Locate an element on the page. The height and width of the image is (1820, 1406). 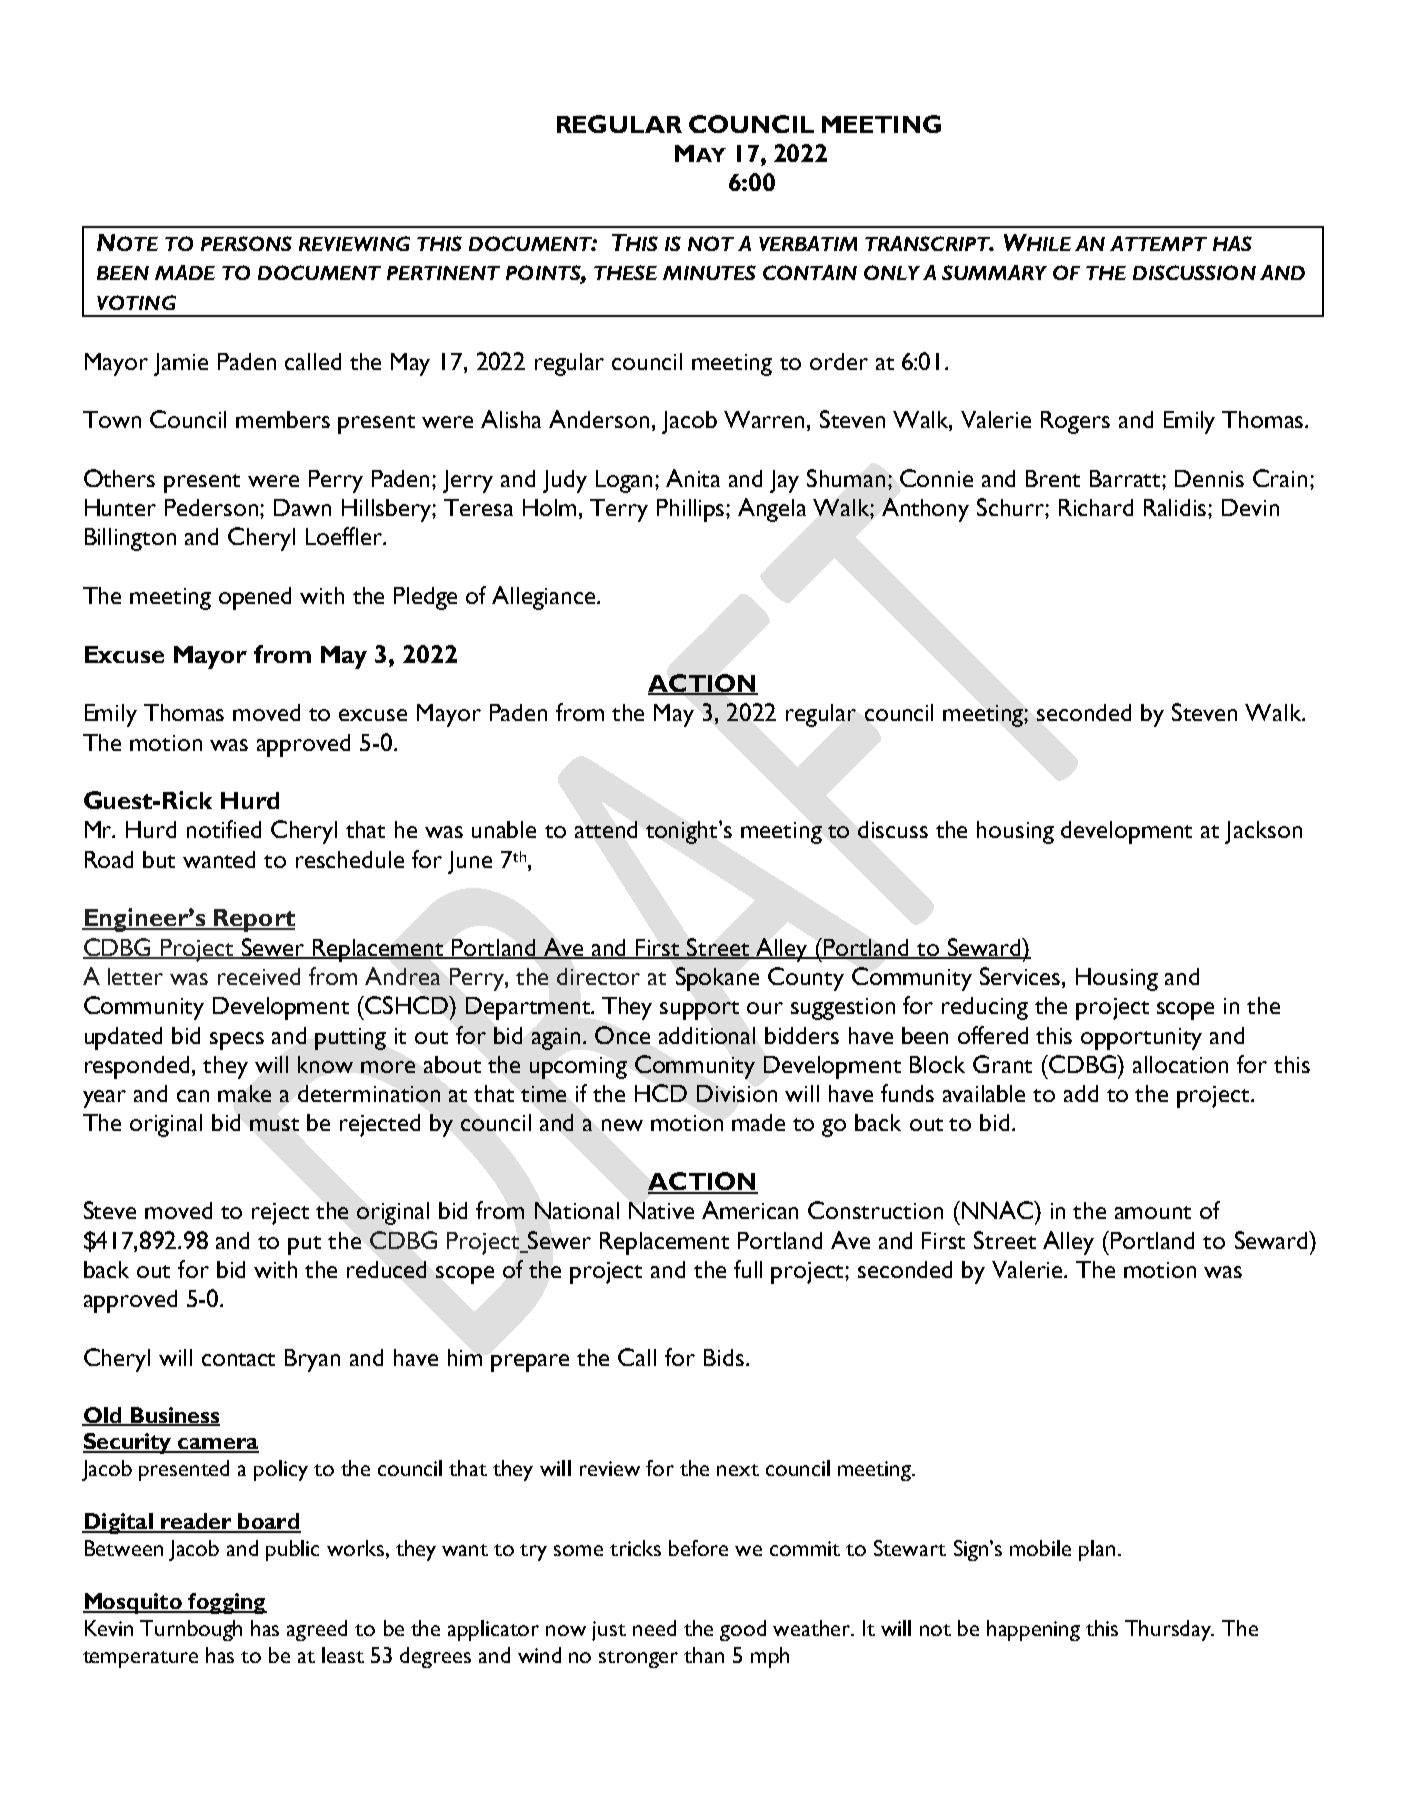
ATTEMPT is located at coordinates (1158, 243).
